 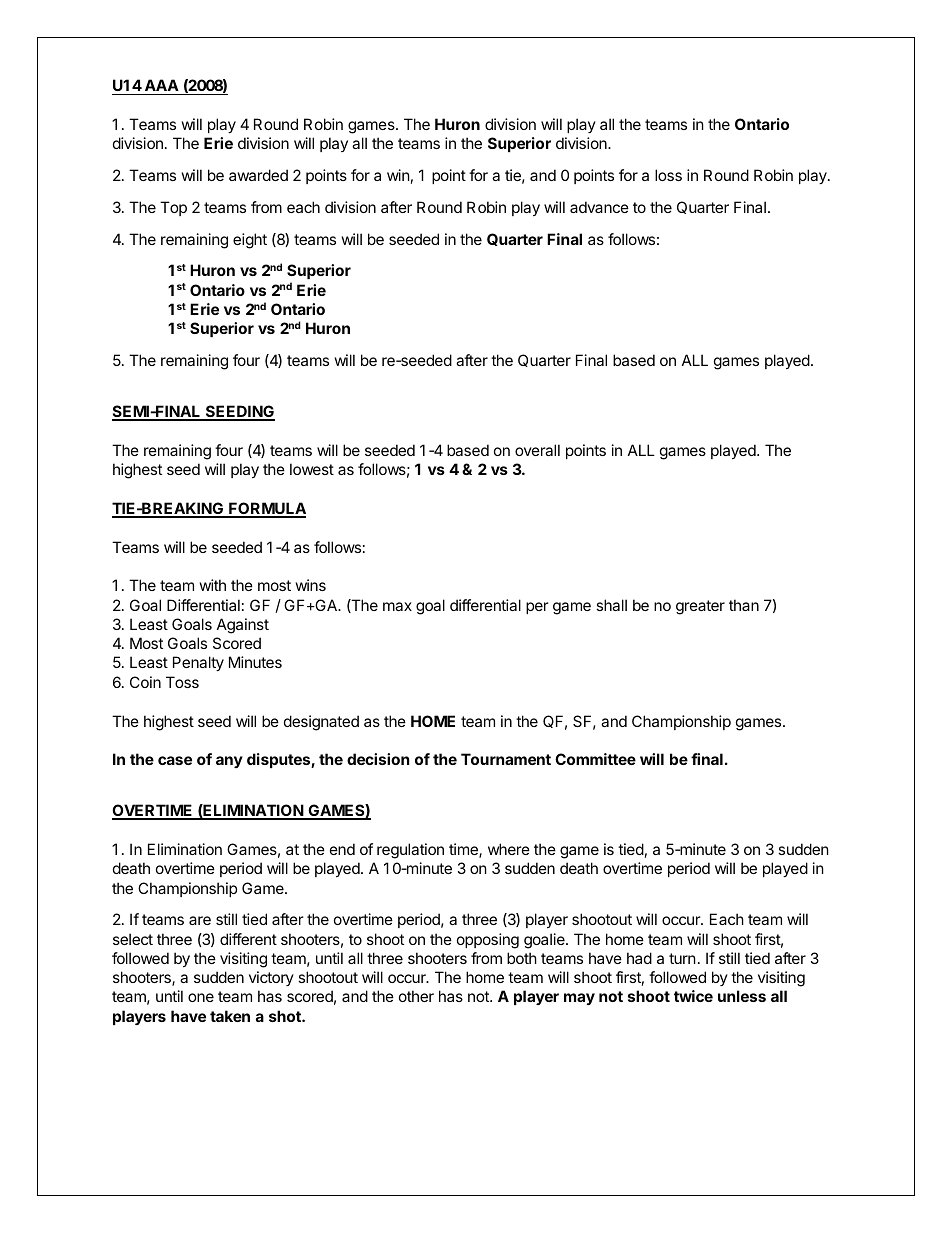 What do you see at coordinates (258, 175) in the screenshot?
I see `awarded` at bounding box center [258, 175].
